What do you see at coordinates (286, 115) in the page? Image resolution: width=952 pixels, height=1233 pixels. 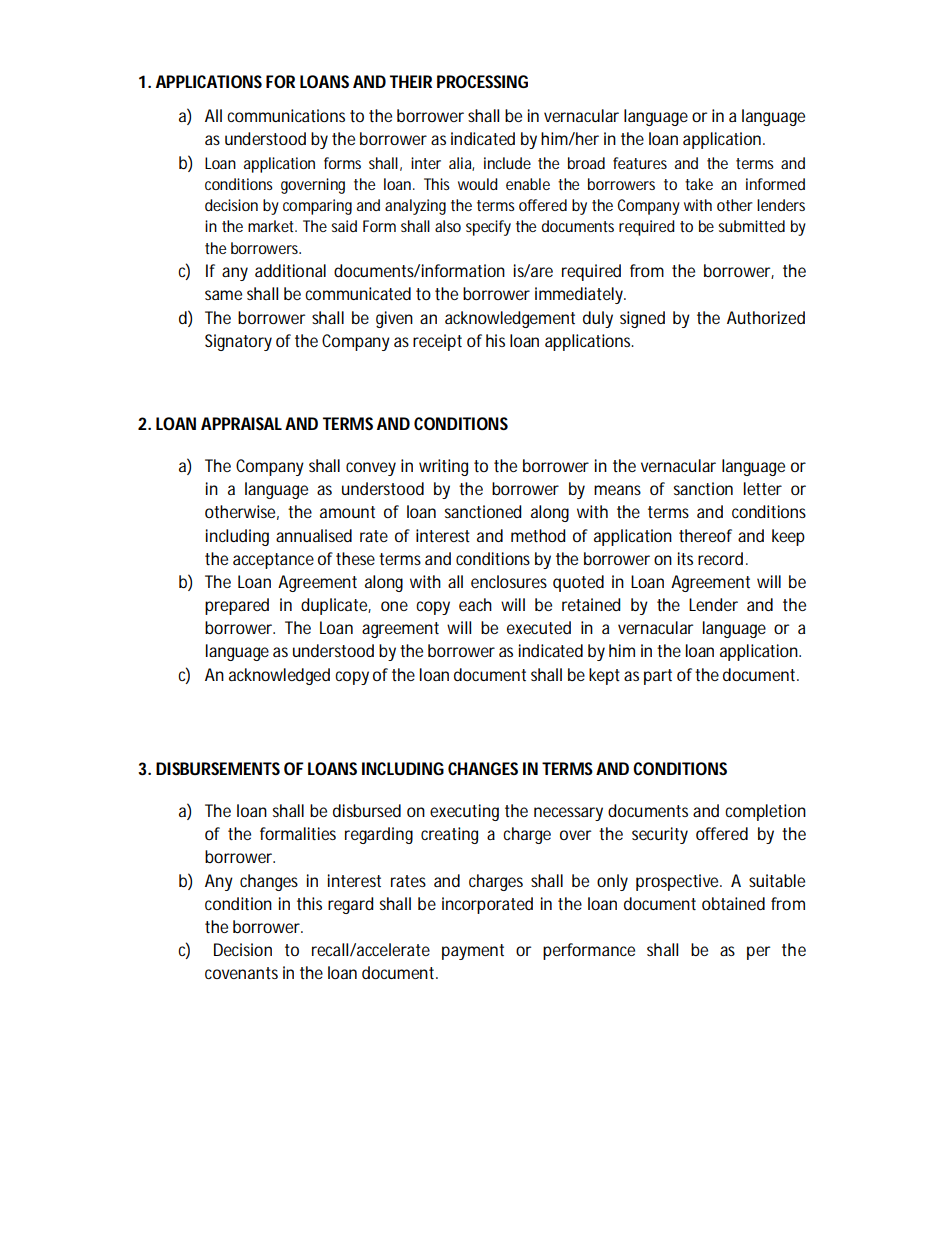 I see `communications` at bounding box center [286, 115].
